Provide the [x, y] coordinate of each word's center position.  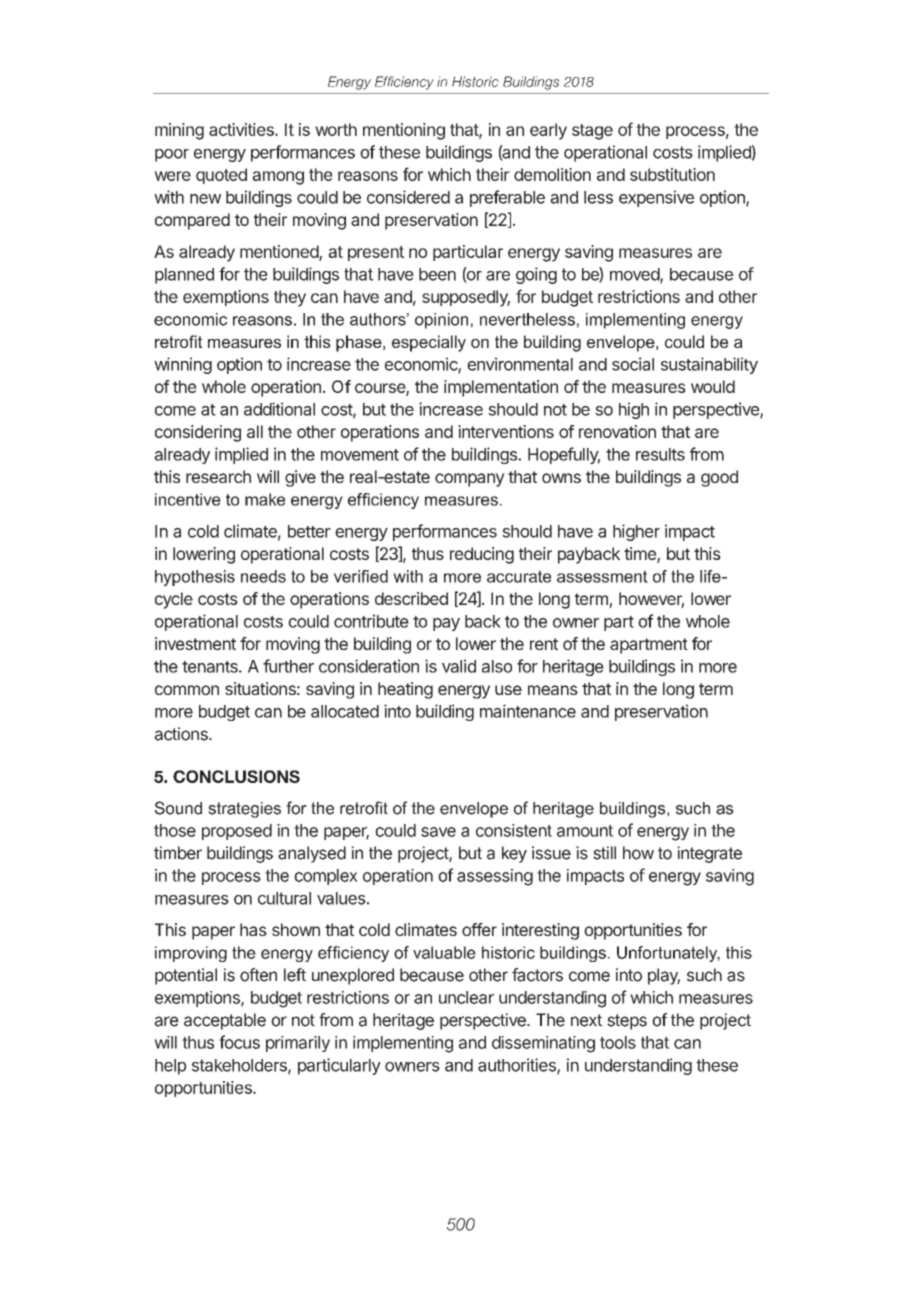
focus [239, 1042]
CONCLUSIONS [236, 776]
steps [627, 1022]
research [218, 476]
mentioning [404, 131]
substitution [672, 174]
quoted [221, 176]
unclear [466, 997]
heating [405, 690]
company [470, 480]
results [660, 454]
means [553, 690]
